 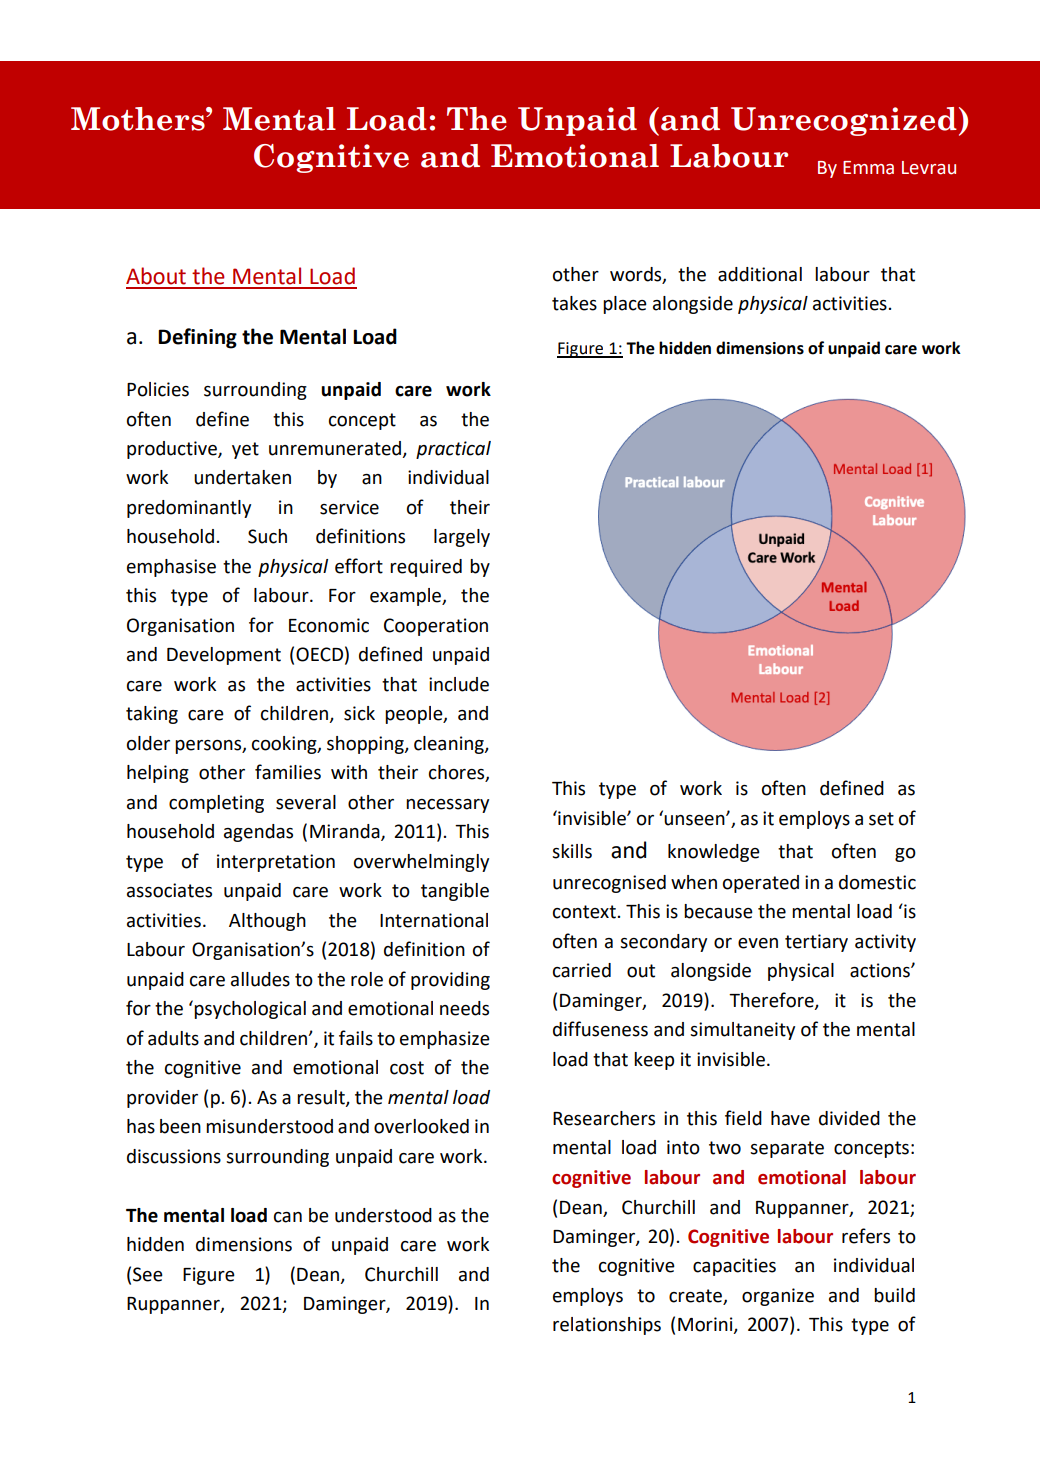 What do you see at coordinates (250, 1010) in the screenshot?
I see `psychological` at bounding box center [250, 1010].
